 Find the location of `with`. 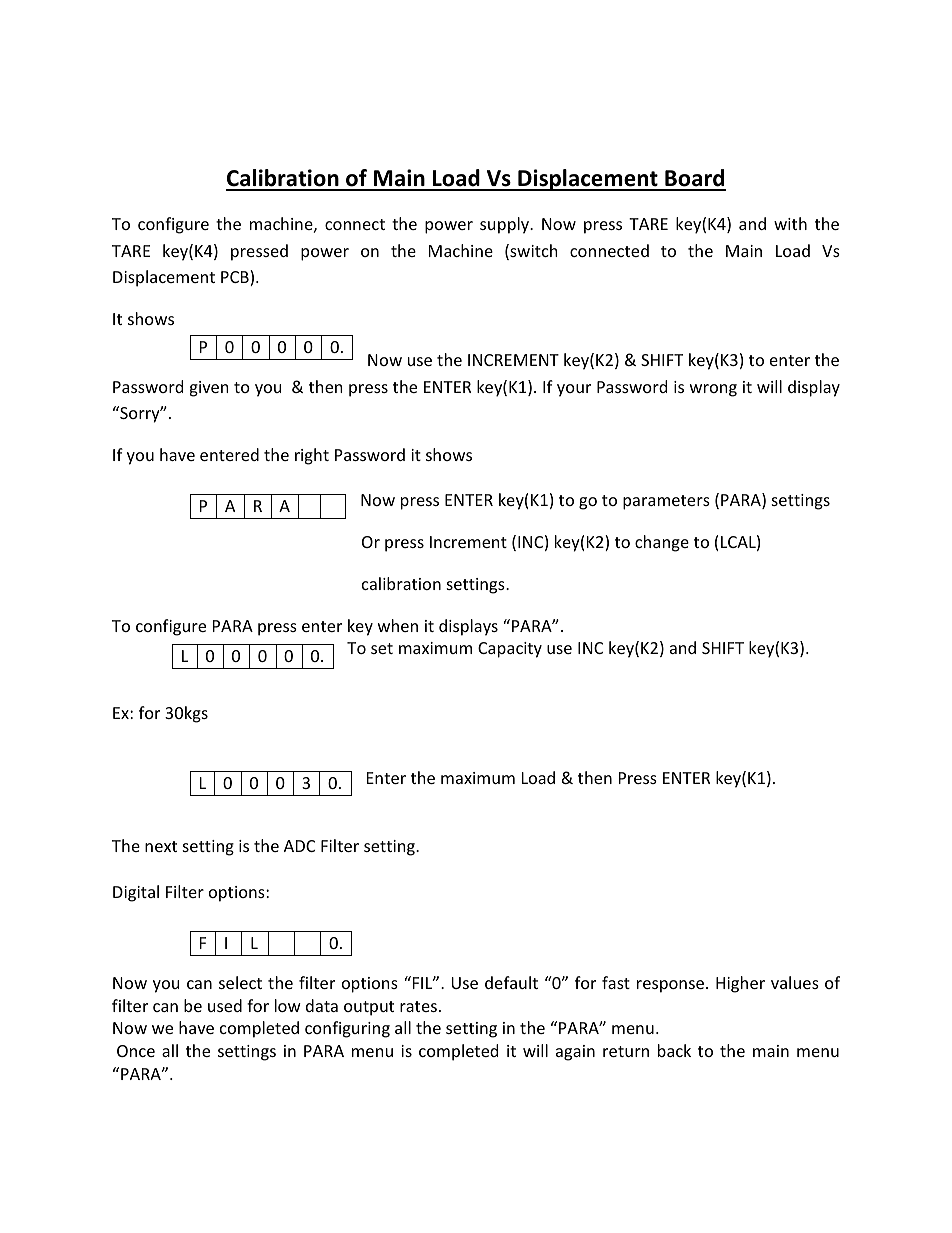

with is located at coordinates (790, 223).
